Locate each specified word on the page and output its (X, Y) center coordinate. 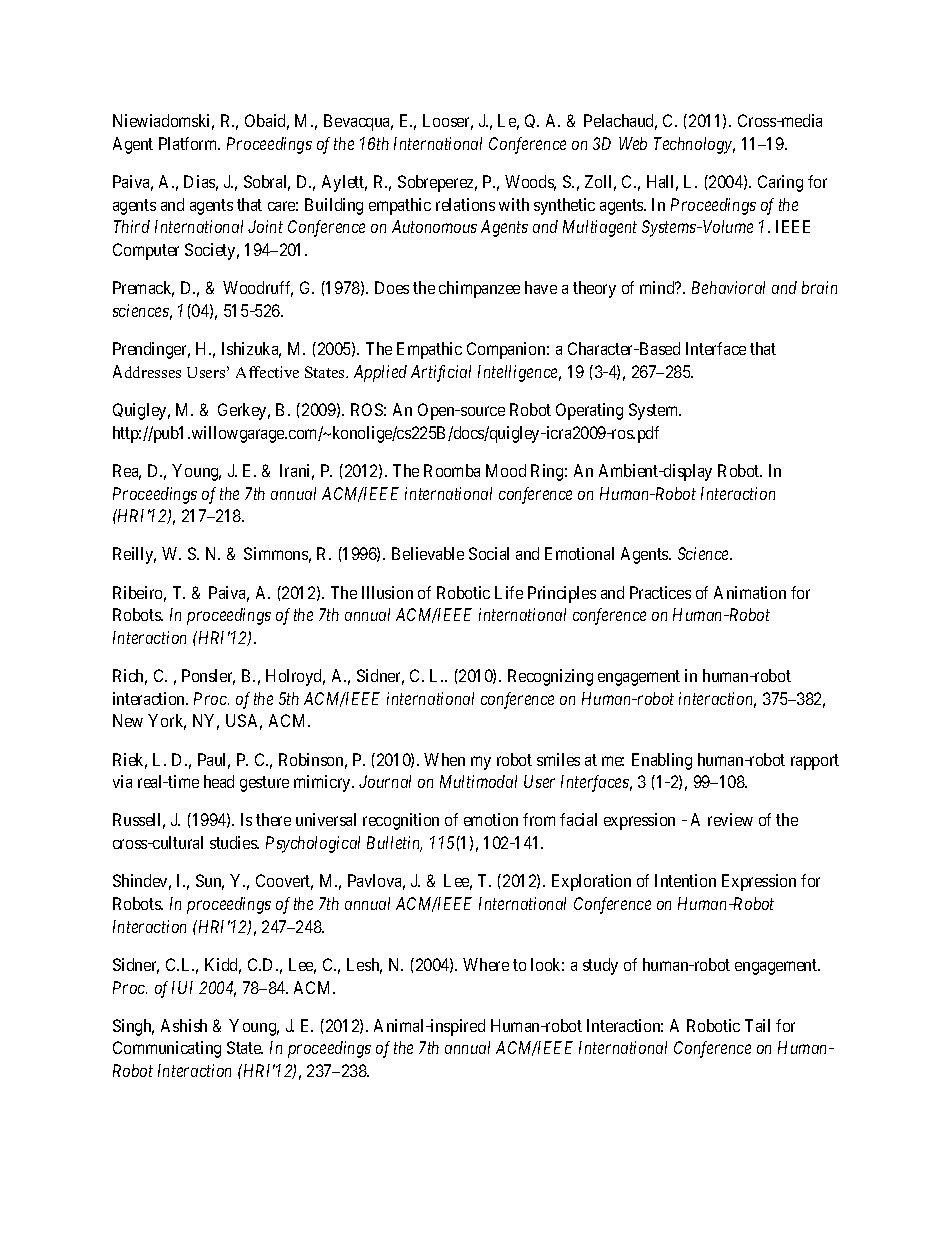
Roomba (452, 470)
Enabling (662, 761)
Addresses (147, 371)
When (444, 759)
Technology (694, 145)
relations (465, 204)
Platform (189, 143)
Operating (589, 411)
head (219, 781)
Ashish (184, 1025)
